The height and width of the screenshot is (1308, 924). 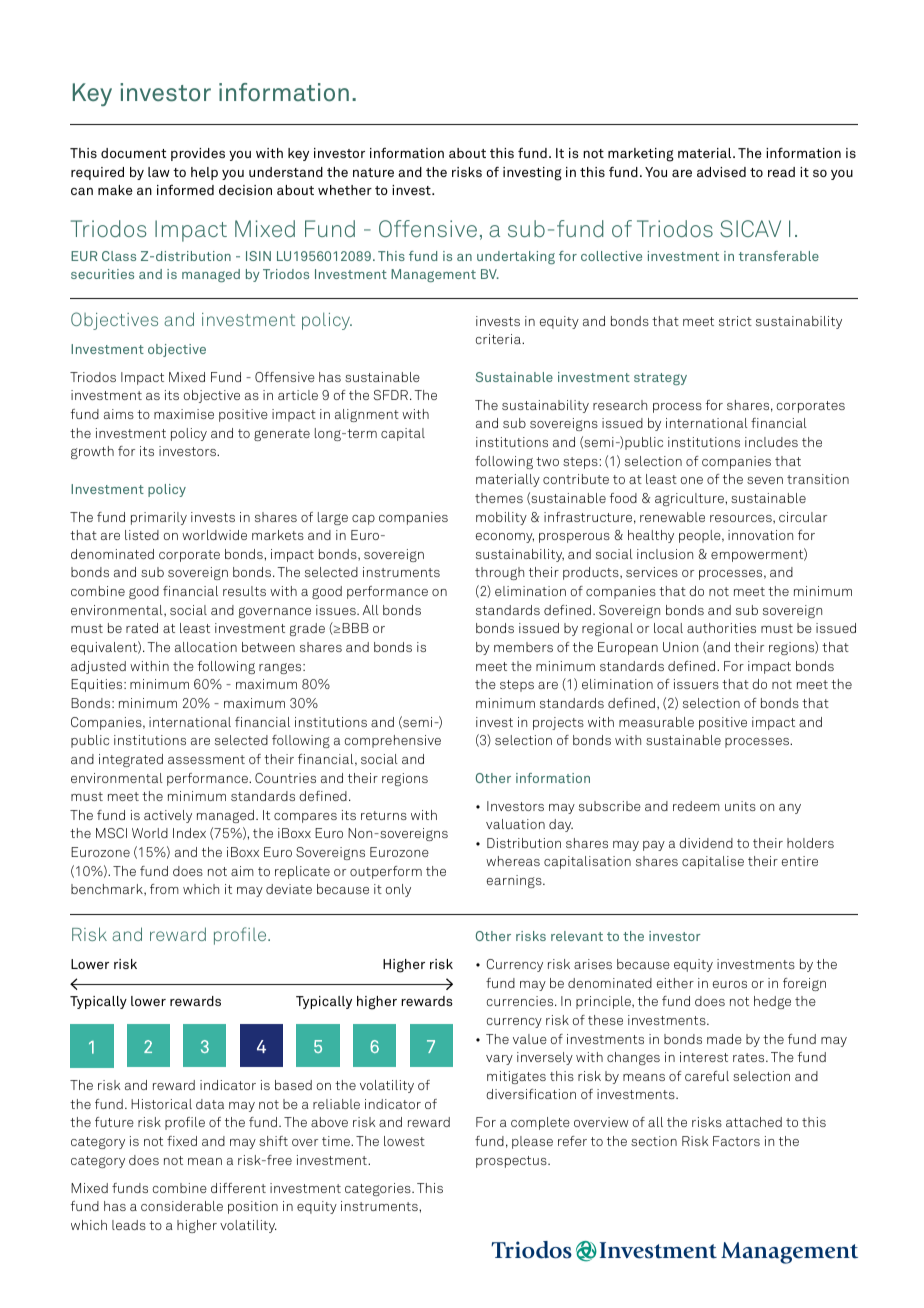 I want to click on from, so click(x=164, y=889).
